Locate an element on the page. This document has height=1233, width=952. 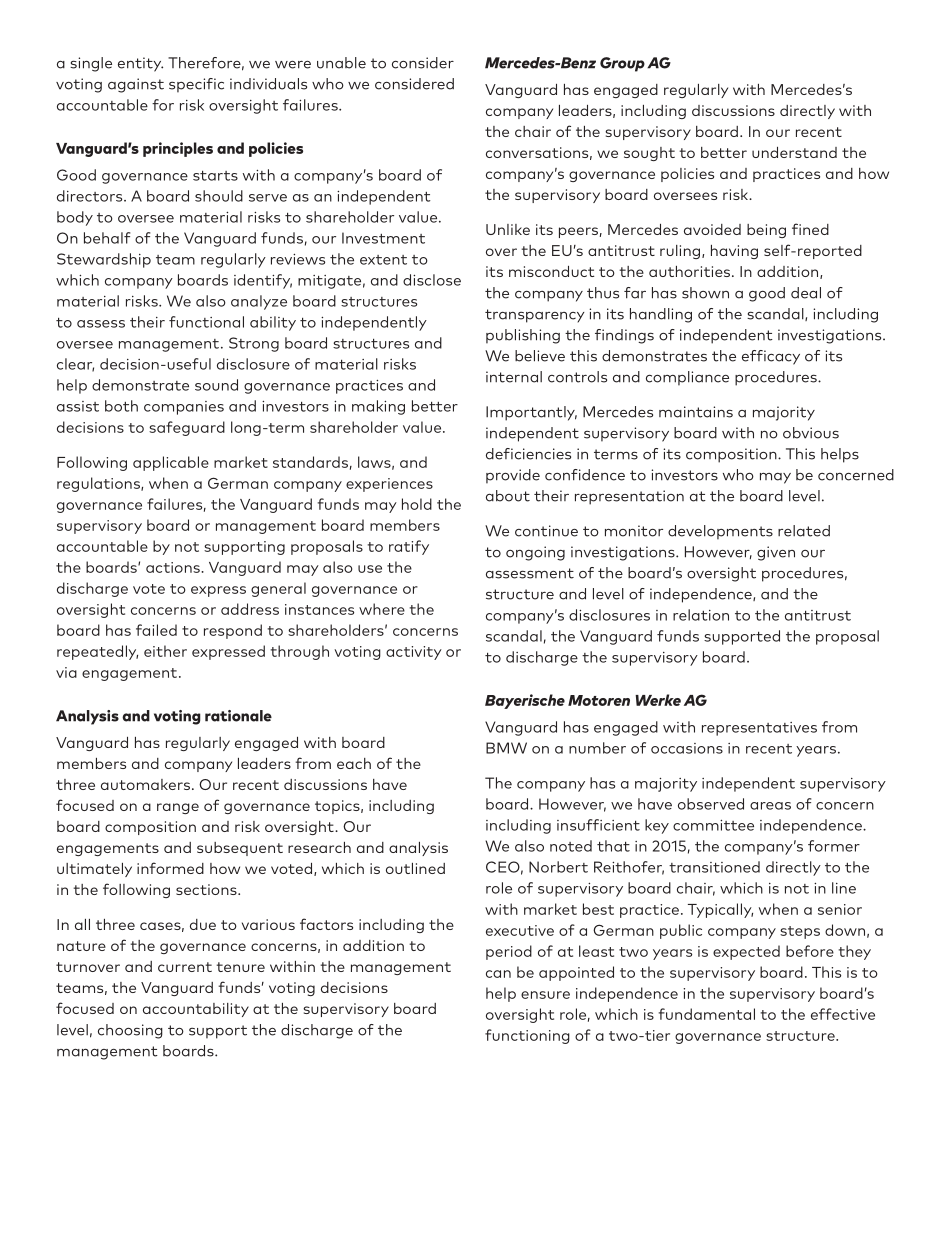
understand is located at coordinates (794, 152).
